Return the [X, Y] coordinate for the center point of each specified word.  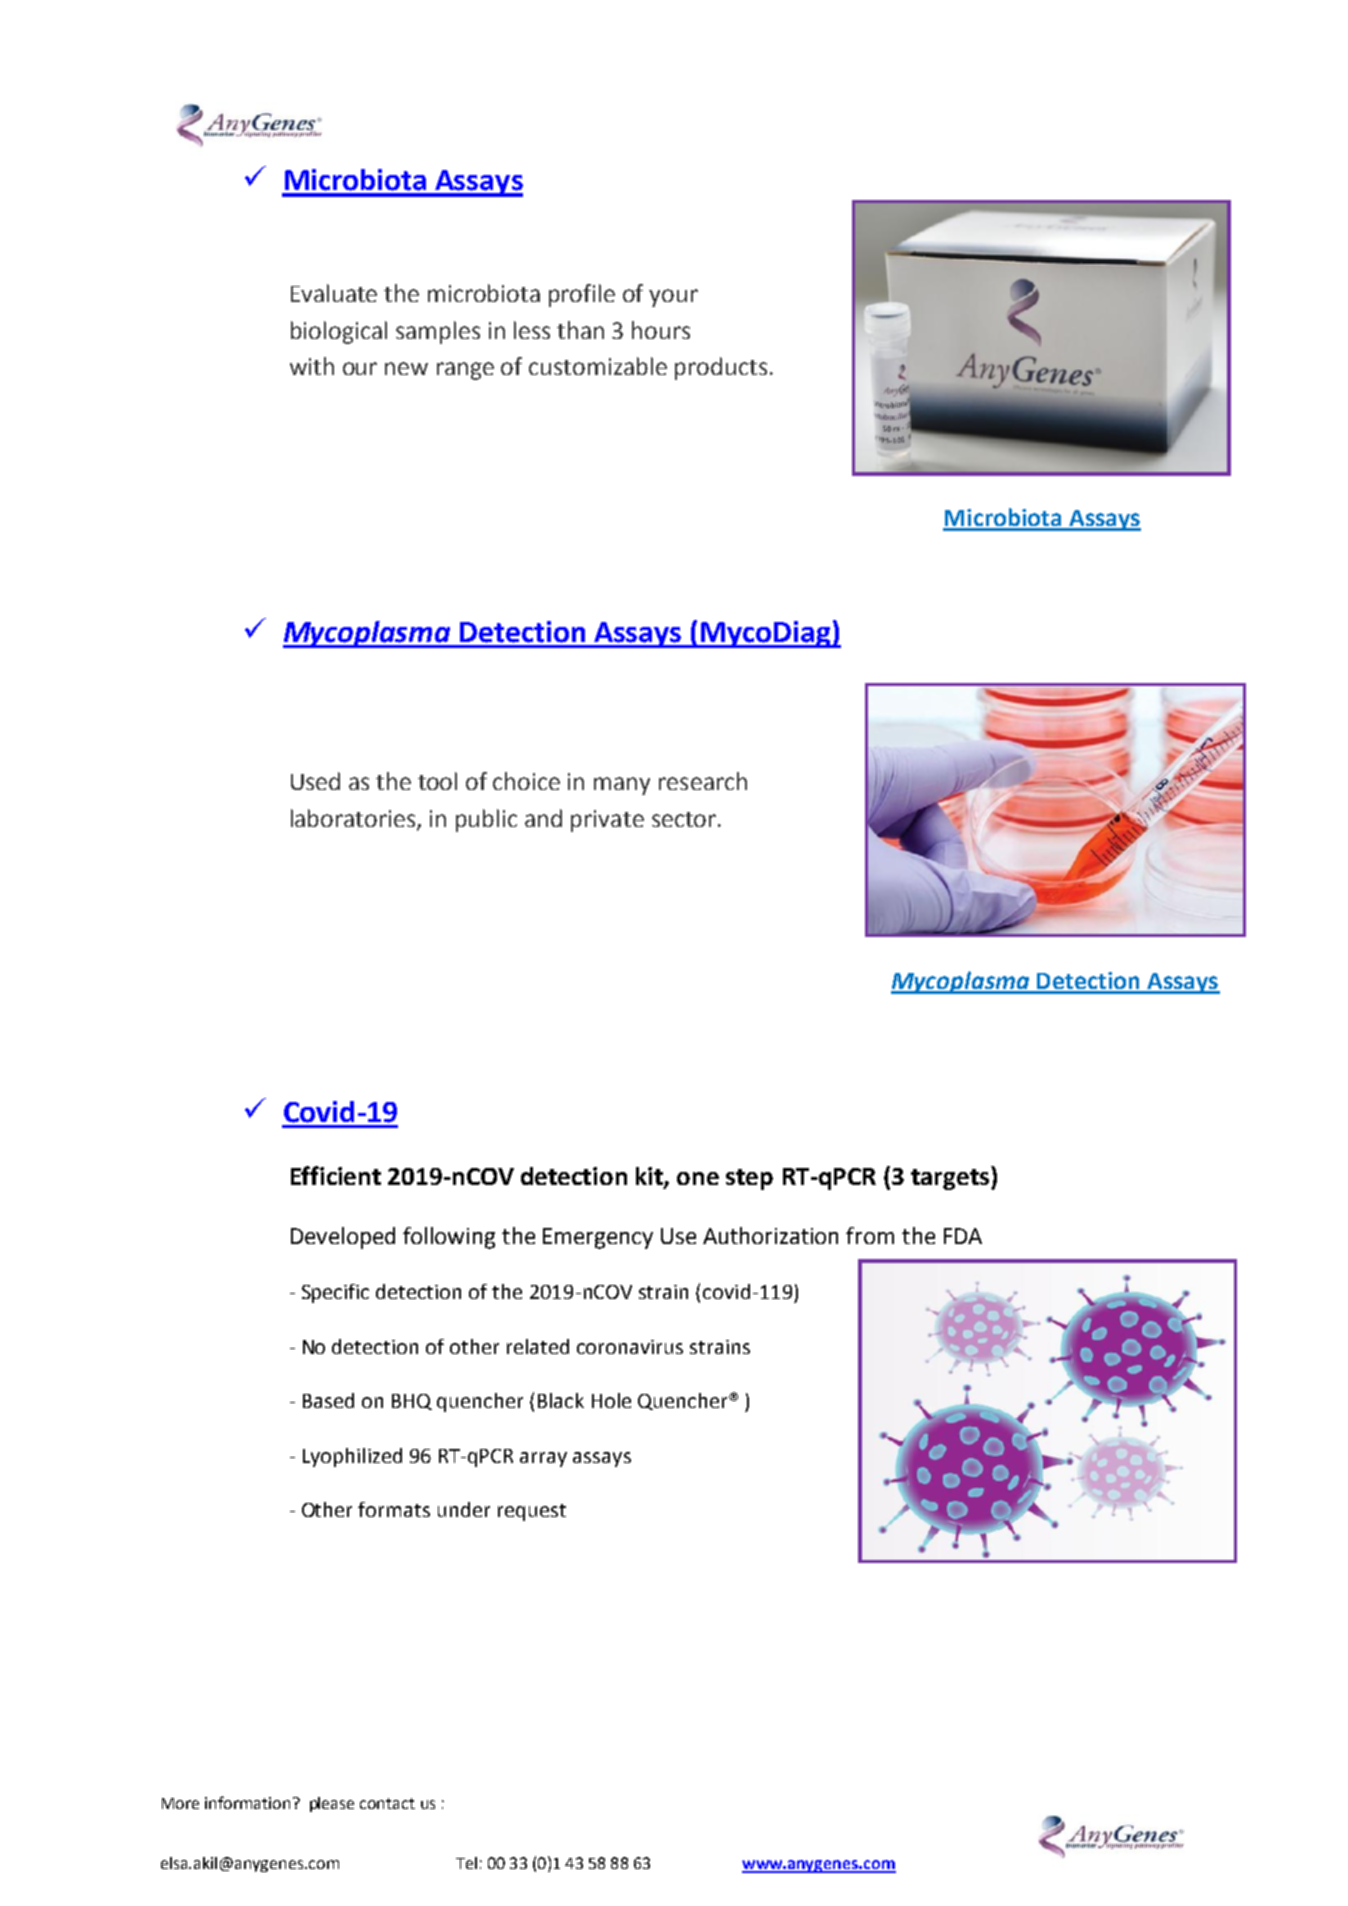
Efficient [336, 1175]
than [580, 330]
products [721, 368]
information [247, 1802]
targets [951, 1179]
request [532, 1512]
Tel [466, 1863]
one [698, 1178]
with [312, 366]
